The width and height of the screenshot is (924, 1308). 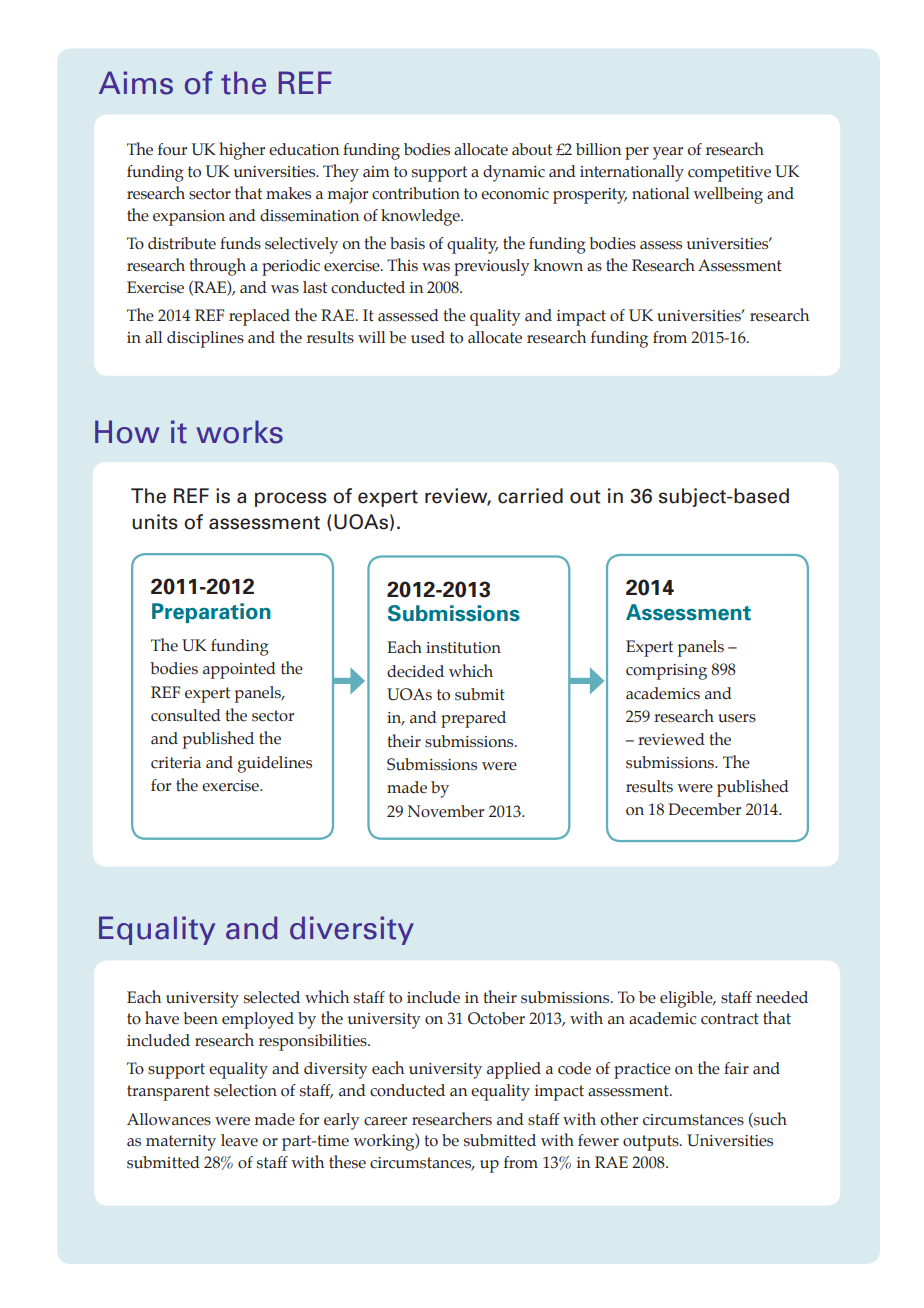 What do you see at coordinates (532, 149) in the screenshot?
I see `about` at bounding box center [532, 149].
